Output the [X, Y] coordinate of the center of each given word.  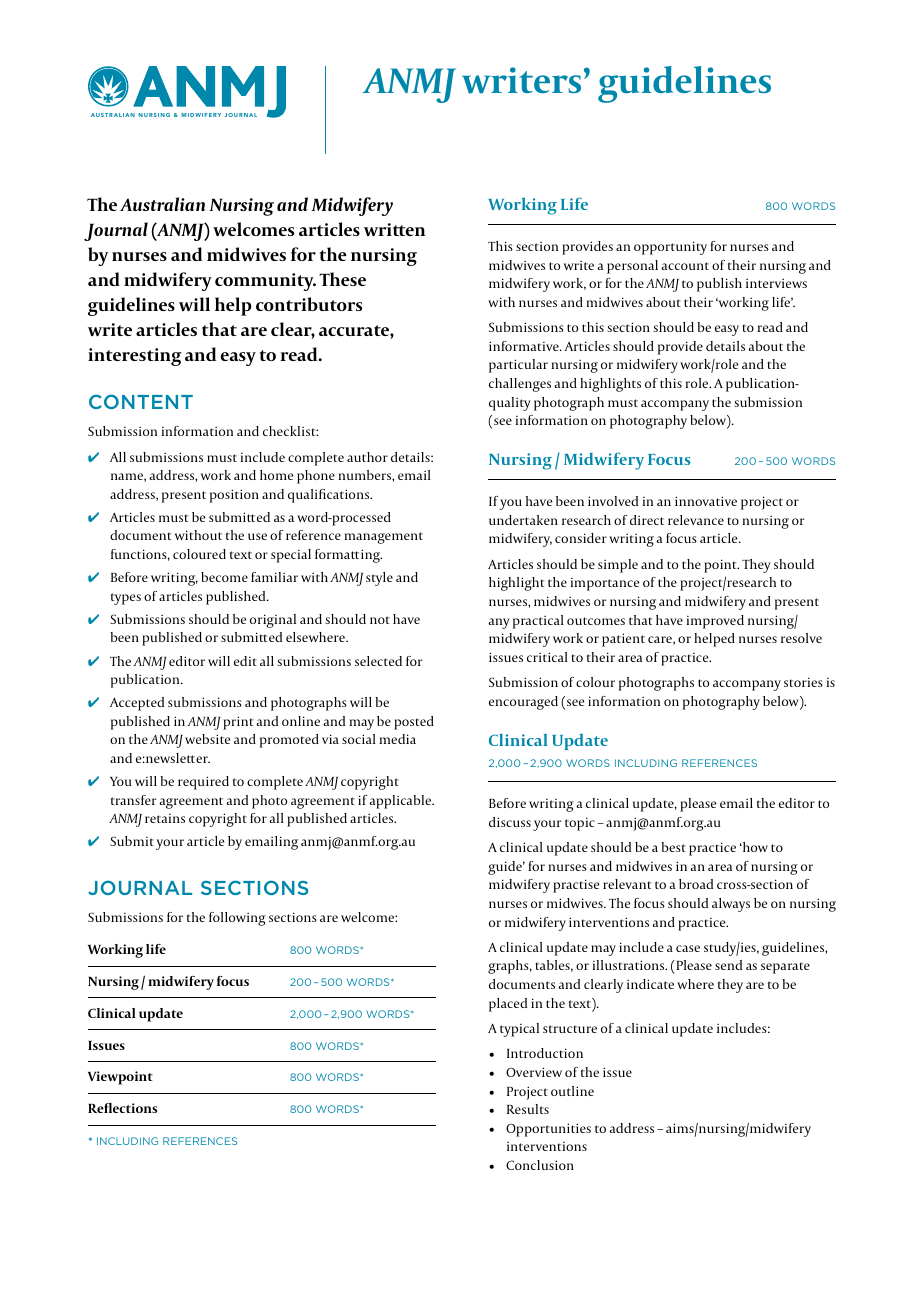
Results [528, 1109]
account [685, 266]
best [673, 847]
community [265, 282]
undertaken [523, 520]
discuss [510, 822]
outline [572, 1091]
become [224, 577]
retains [165, 818]
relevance [696, 520]
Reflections [122, 1108]
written [394, 229]
